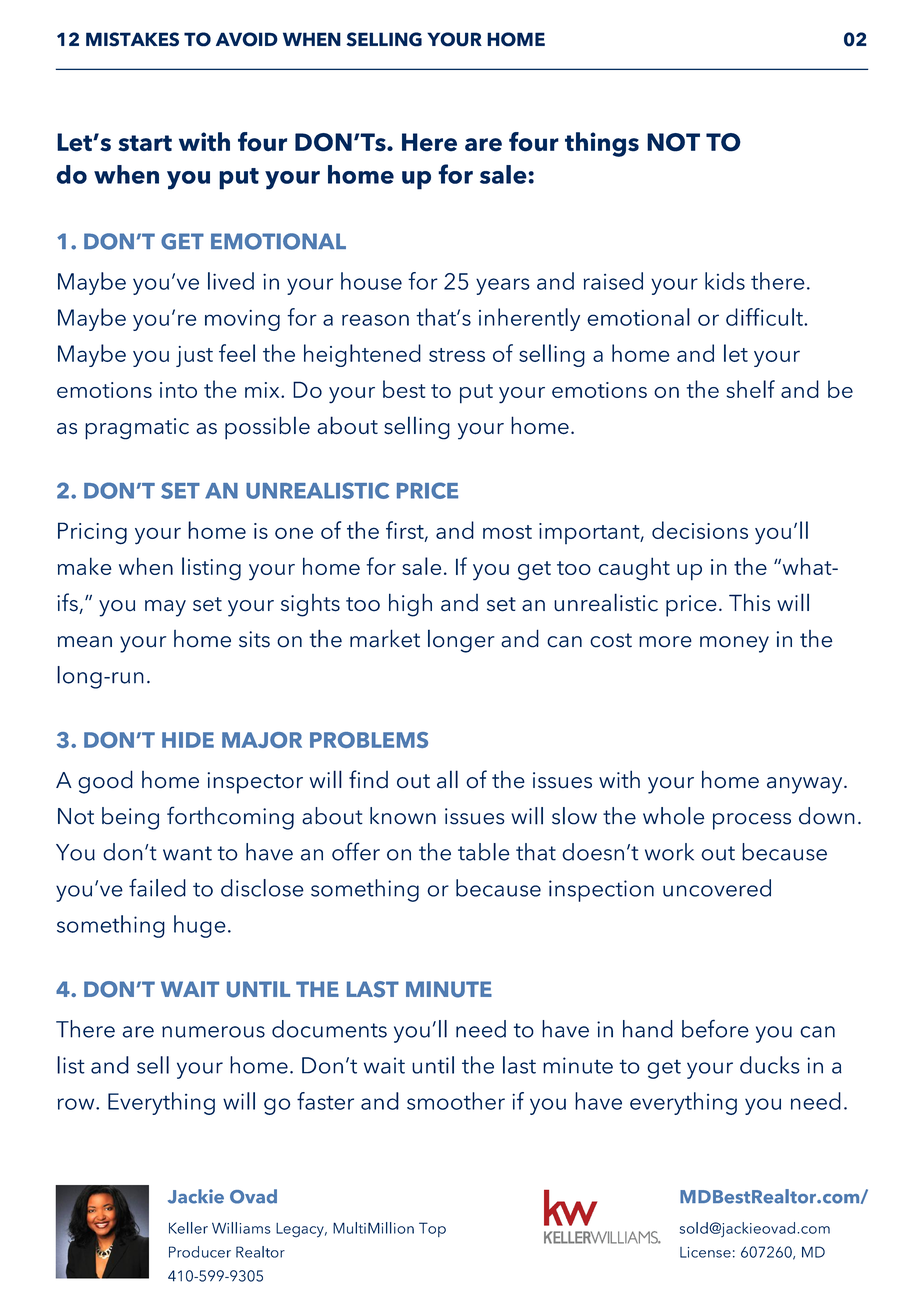  Describe the element at coordinates (725, 281) in the image. I see `kids` at that location.
